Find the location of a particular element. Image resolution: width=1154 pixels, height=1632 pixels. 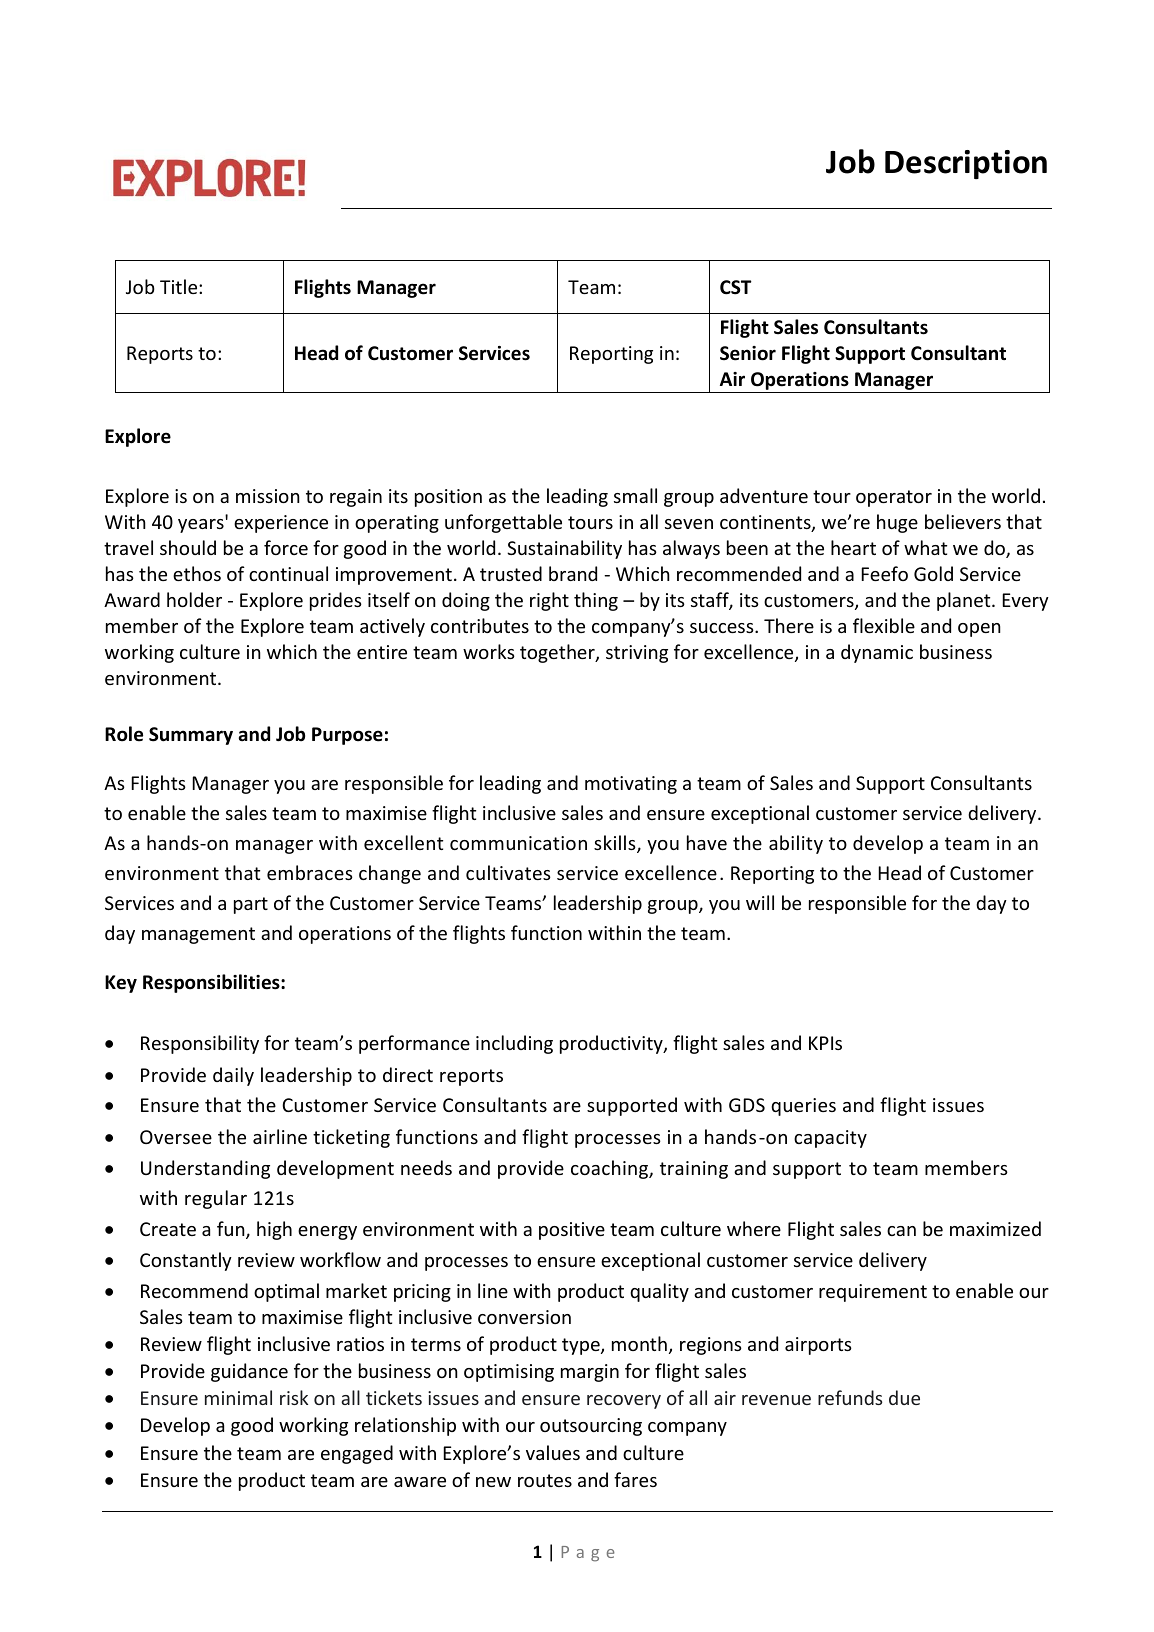

training is located at coordinates (694, 1170).
